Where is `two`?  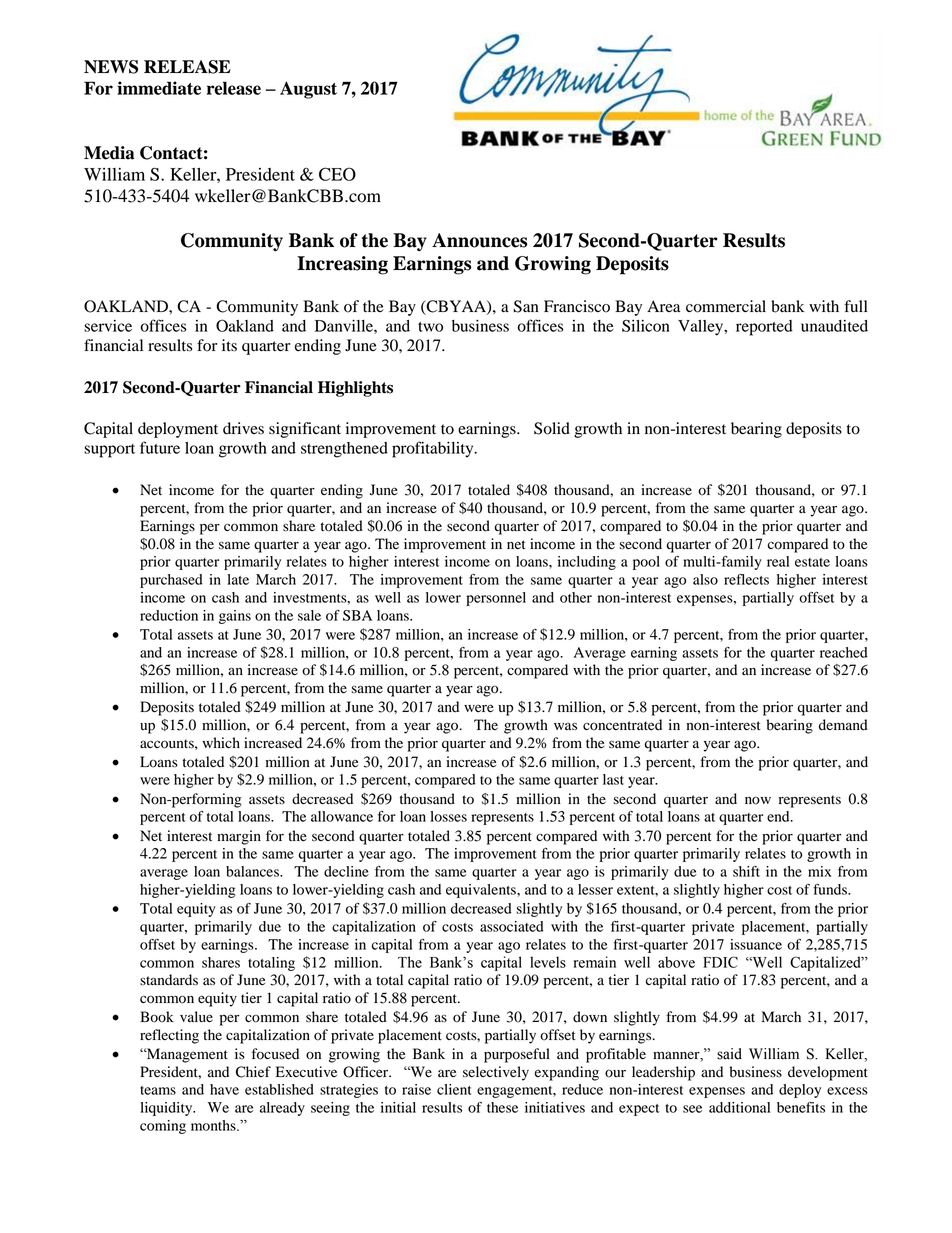 two is located at coordinates (430, 327).
